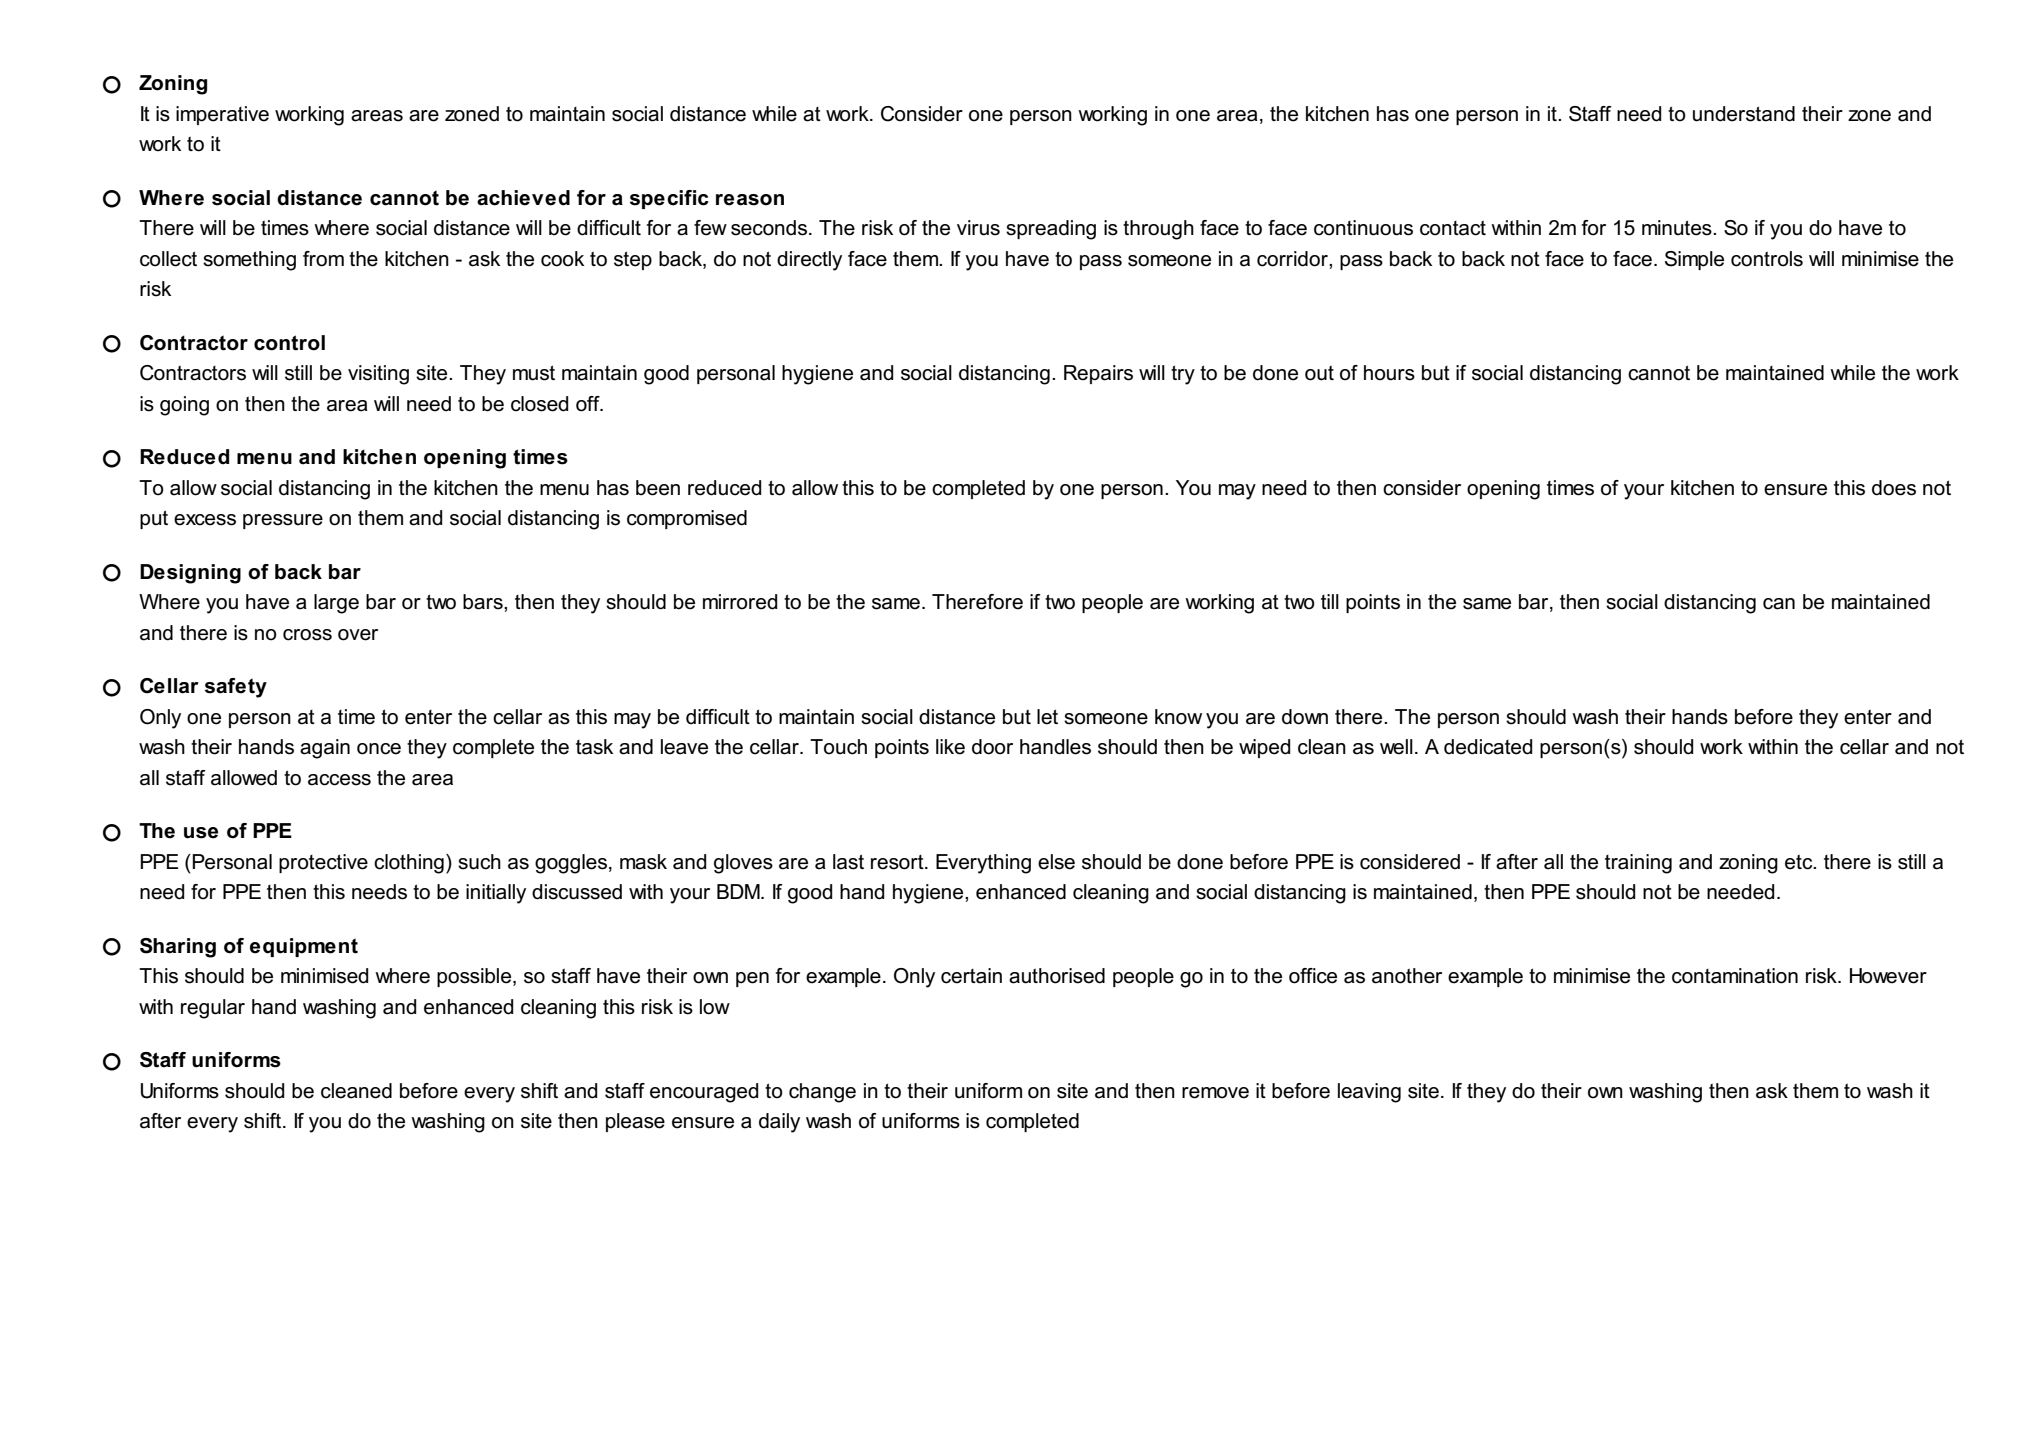  I want to click on Simple, so click(1694, 260).
